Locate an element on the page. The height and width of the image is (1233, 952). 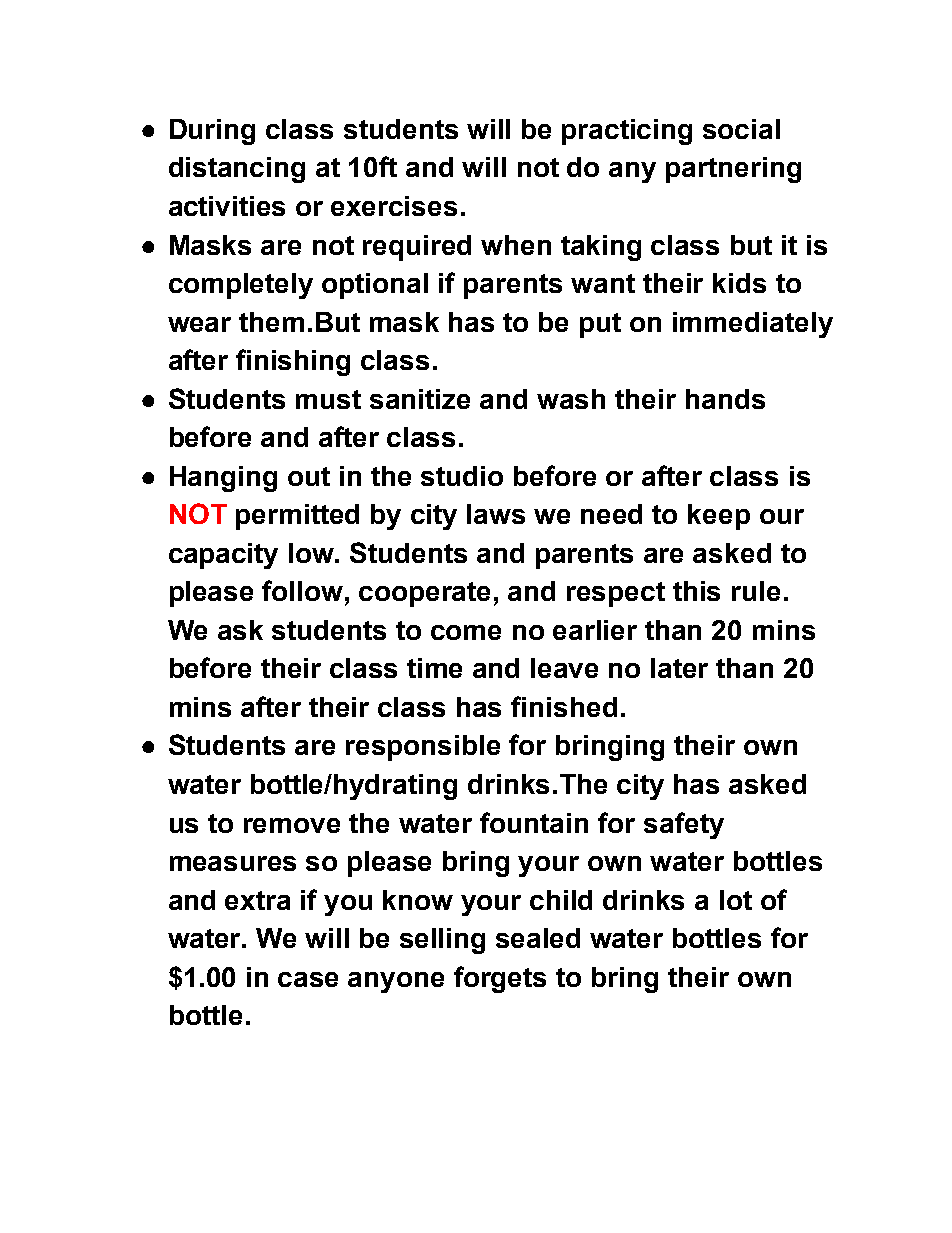
must is located at coordinates (328, 399).
